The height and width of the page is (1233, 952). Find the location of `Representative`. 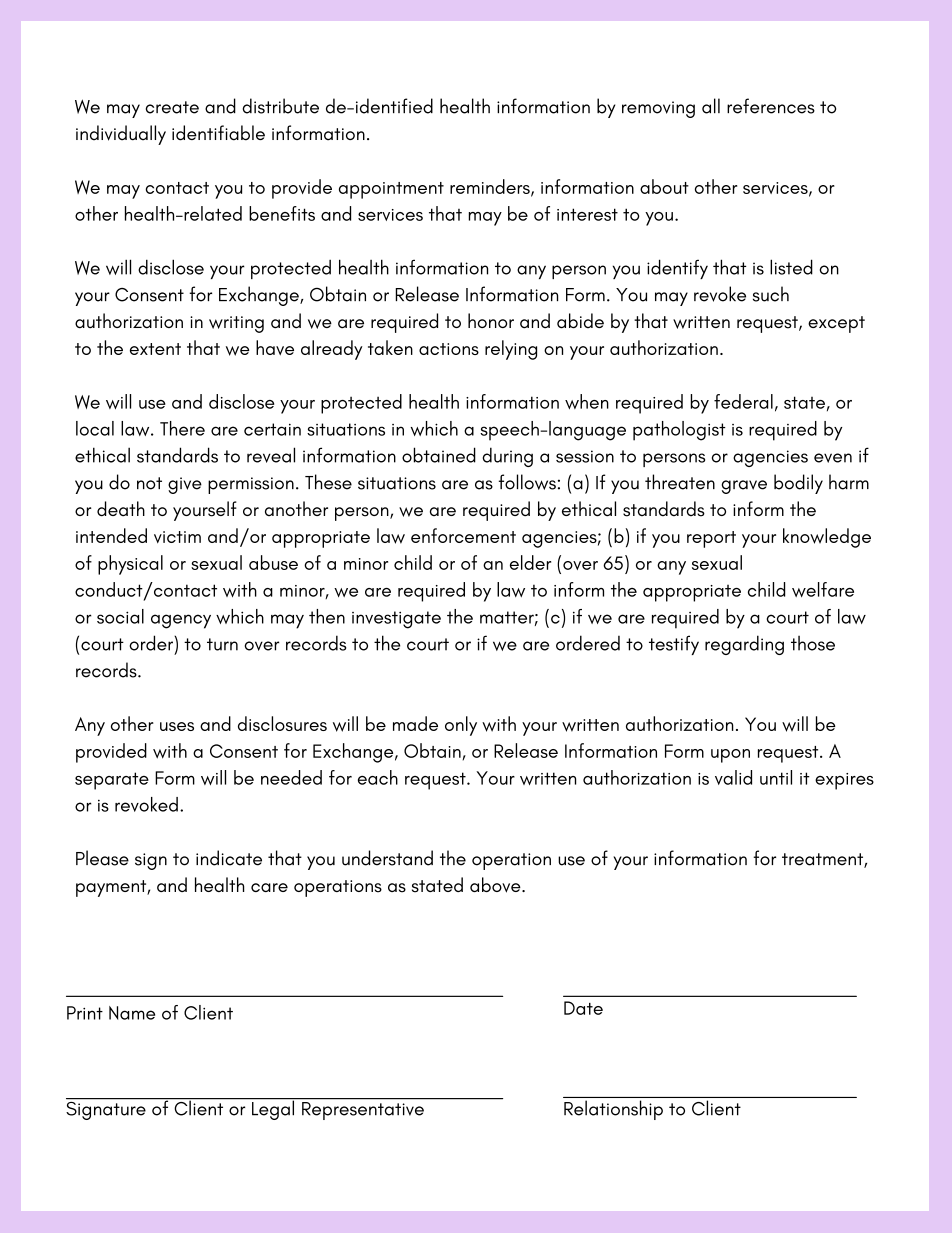

Representative is located at coordinates (363, 1111).
